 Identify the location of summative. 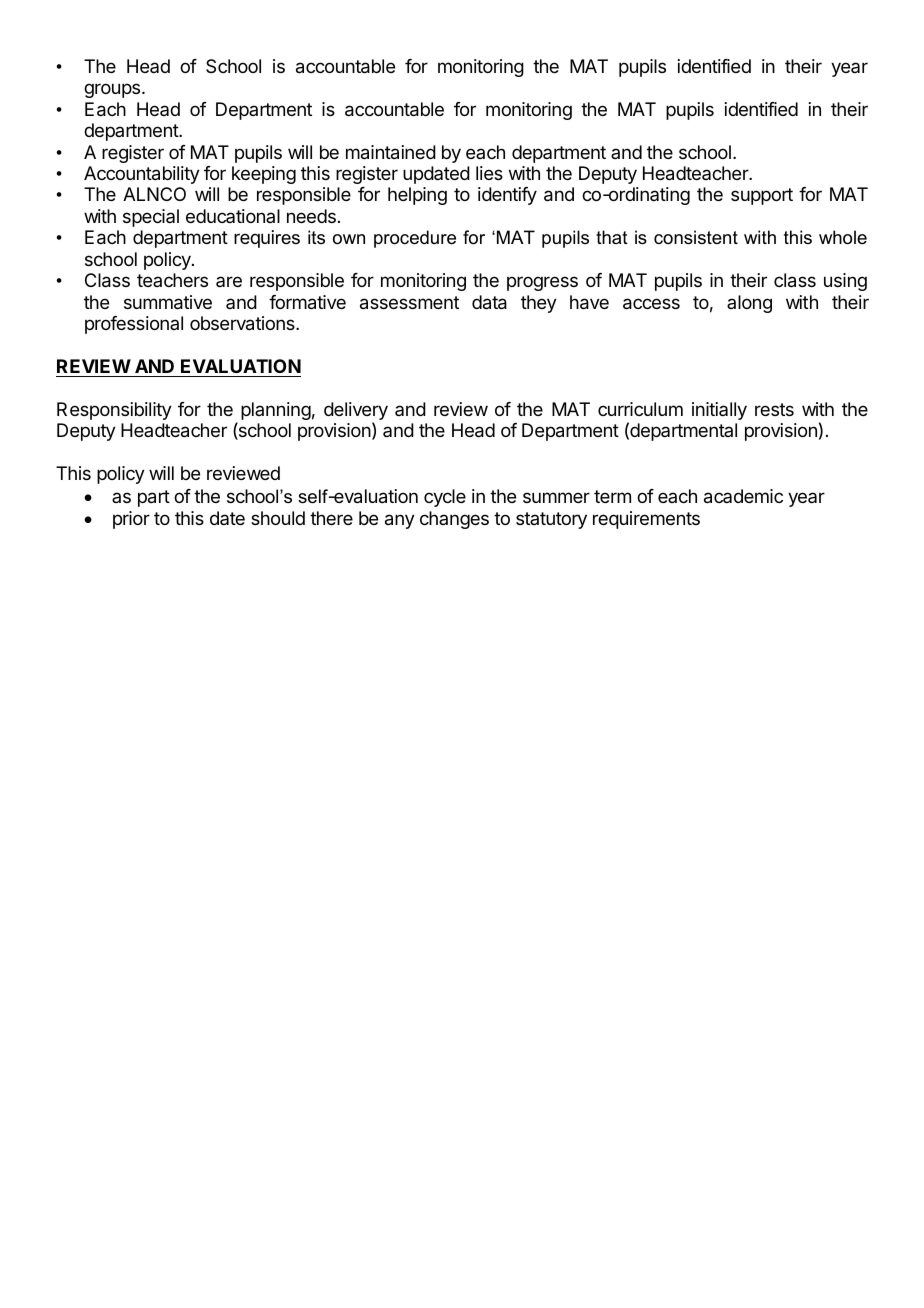
(168, 302).
